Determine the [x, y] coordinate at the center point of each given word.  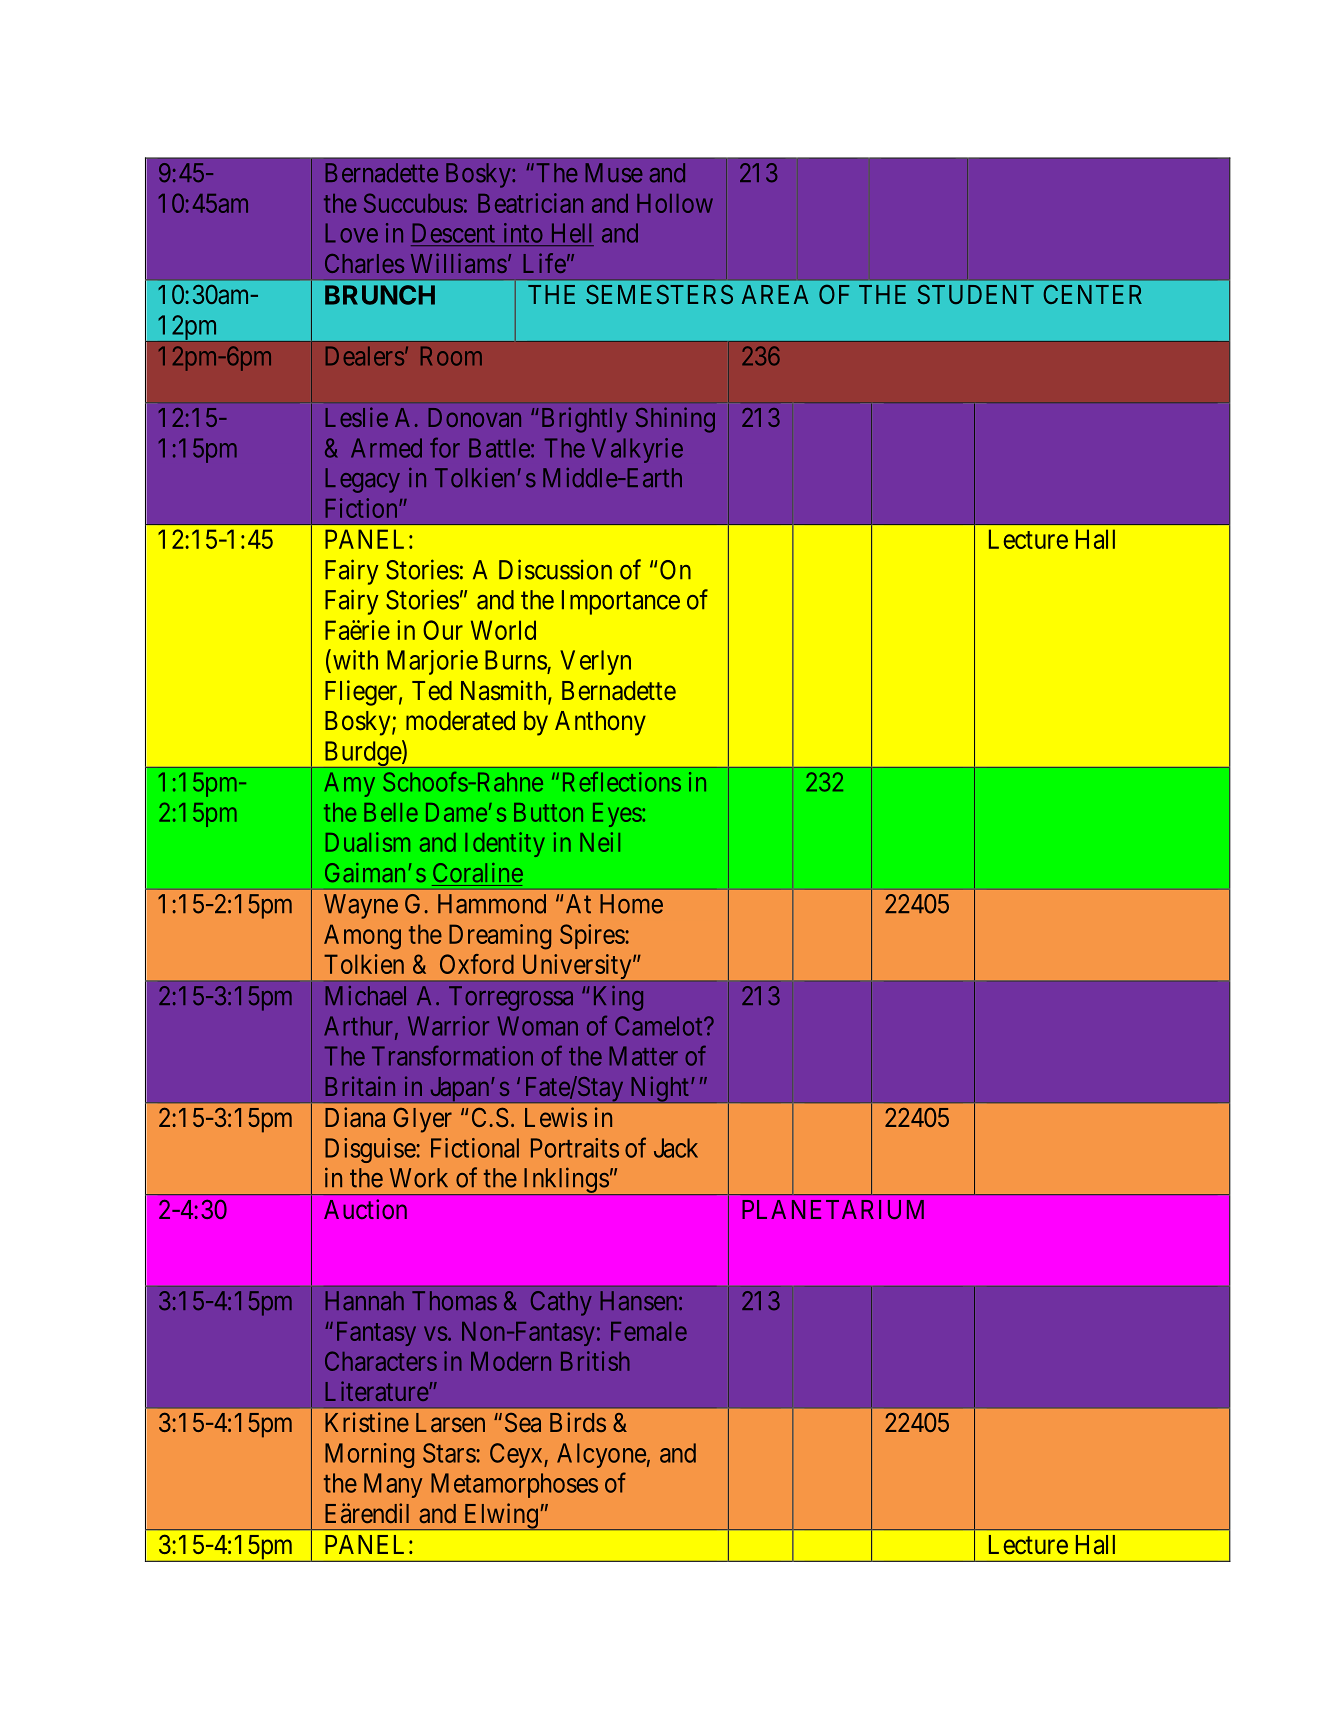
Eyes [617, 815]
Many [393, 1485]
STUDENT [976, 294]
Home [631, 904]
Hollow [675, 203]
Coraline [478, 872]
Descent [454, 233]
